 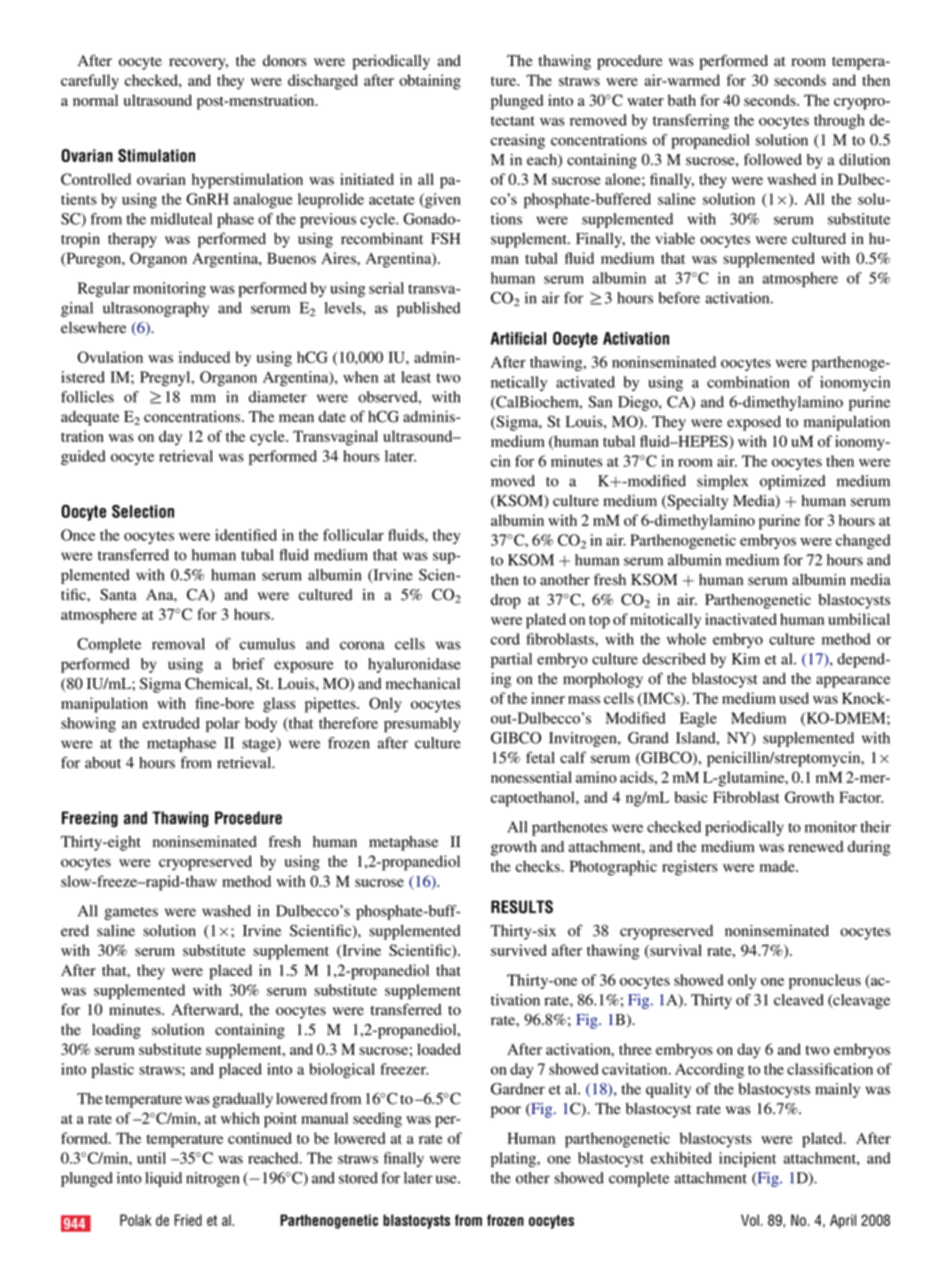 I want to click on obtaining, so click(x=430, y=82).
